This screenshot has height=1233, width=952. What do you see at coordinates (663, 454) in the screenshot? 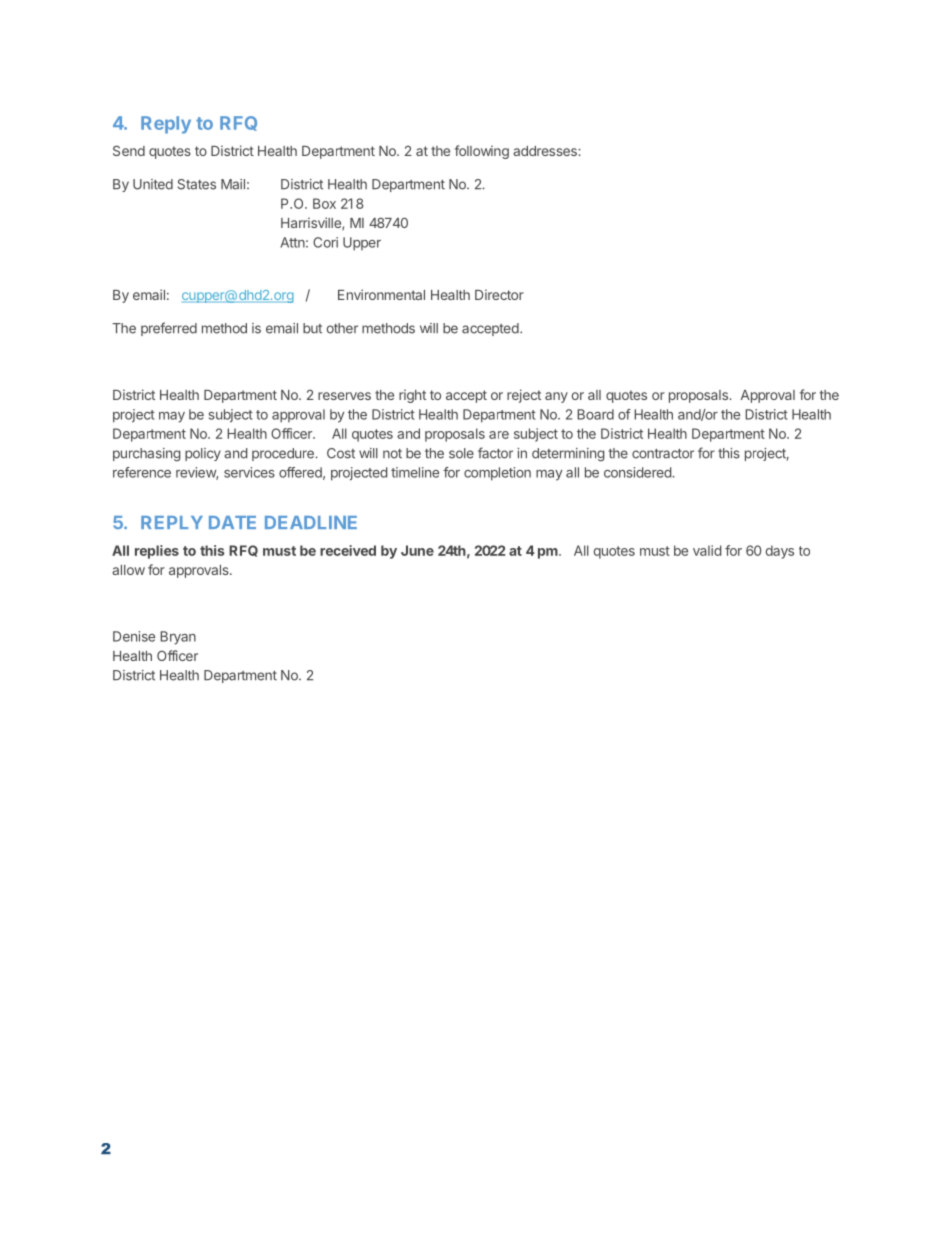
I see `contractor` at bounding box center [663, 454].
